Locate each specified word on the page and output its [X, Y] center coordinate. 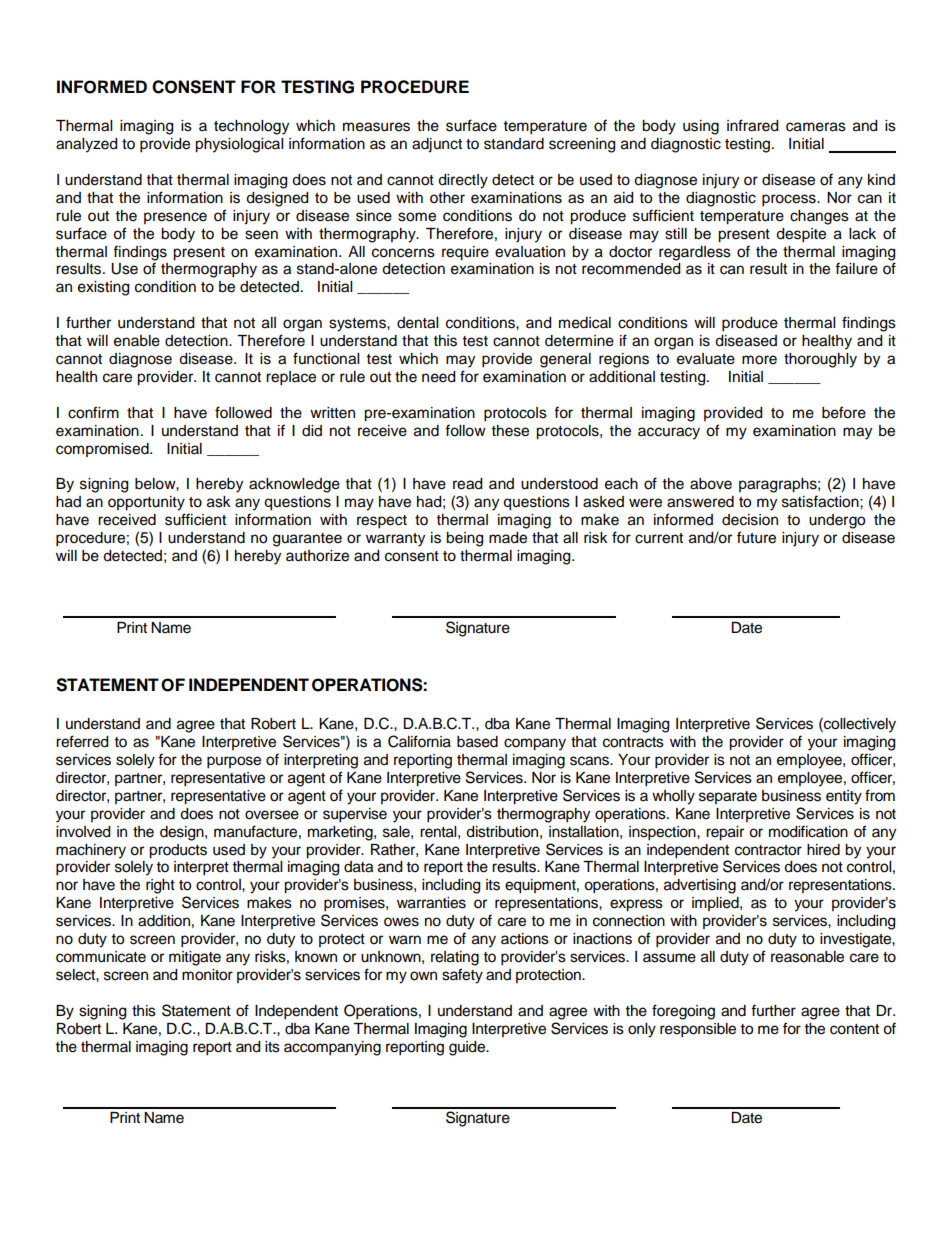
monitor [207, 975]
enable [137, 341]
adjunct [437, 145]
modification [808, 831]
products [178, 851]
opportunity [146, 503]
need [438, 377]
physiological [239, 145]
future [756, 537]
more [759, 360]
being [464, 539]
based [477, 742]
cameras [816, 127]
